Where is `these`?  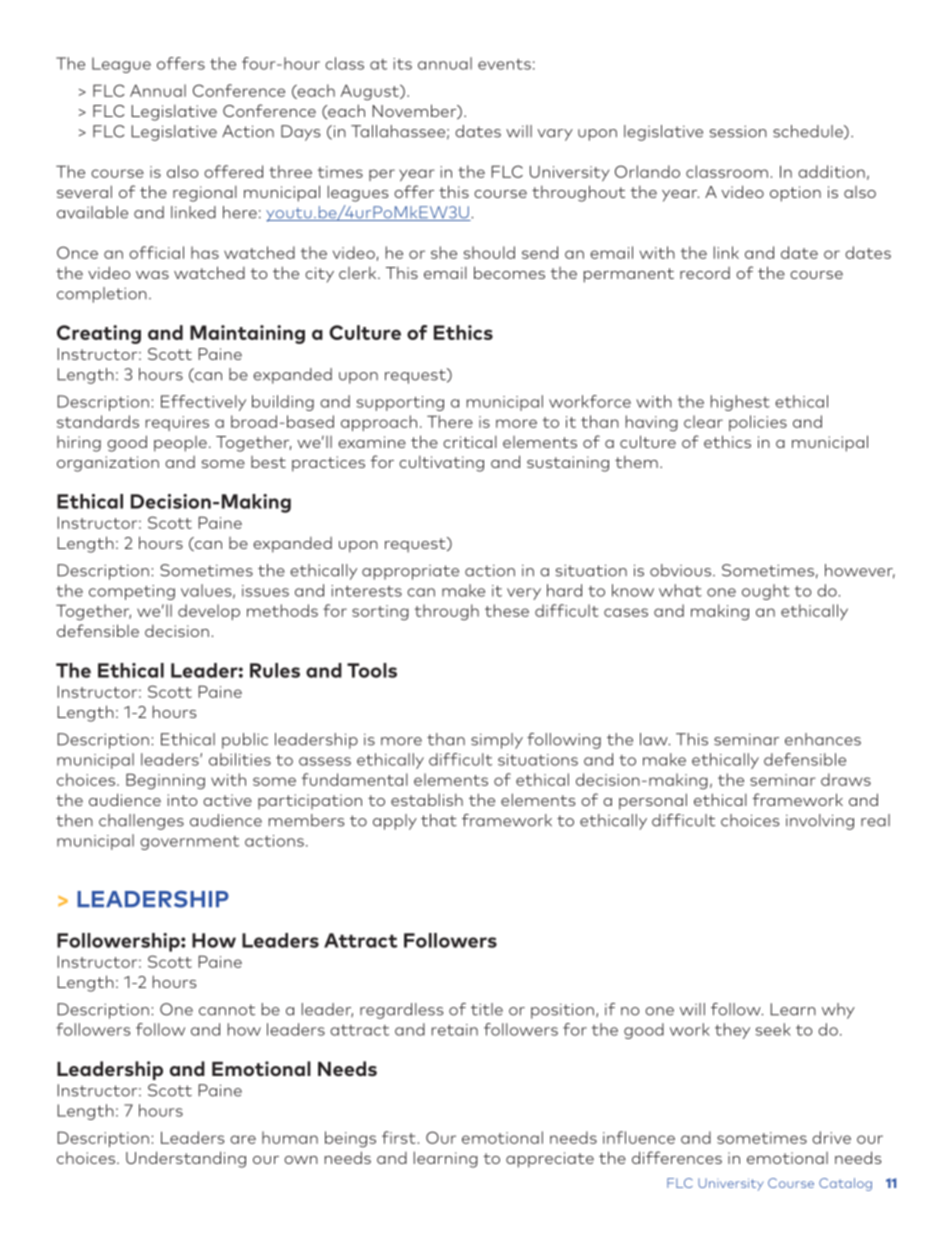
these is located at coordinates (507, 610).
